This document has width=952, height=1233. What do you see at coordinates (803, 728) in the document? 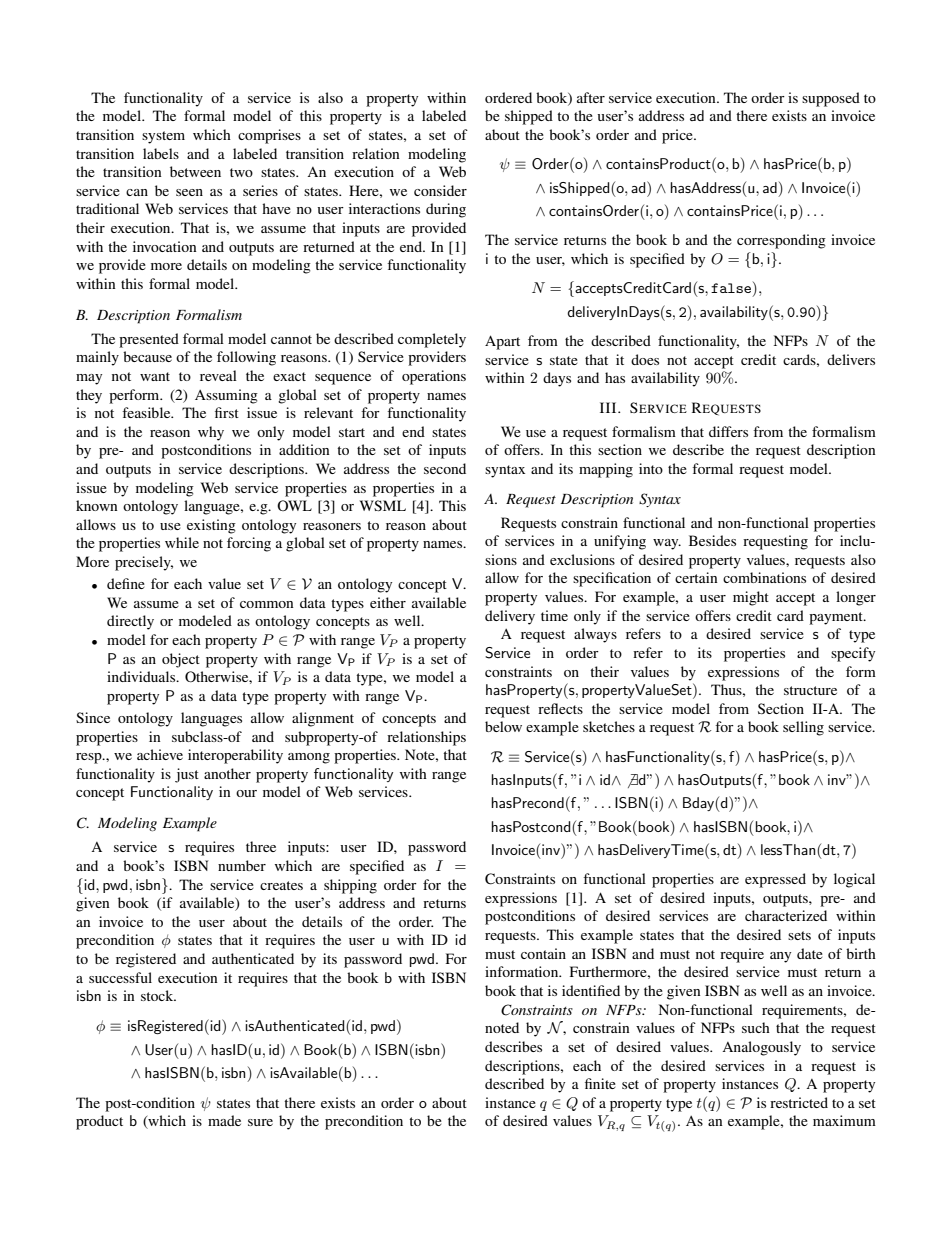
I see `selling` at bounding box center [803, 728].
